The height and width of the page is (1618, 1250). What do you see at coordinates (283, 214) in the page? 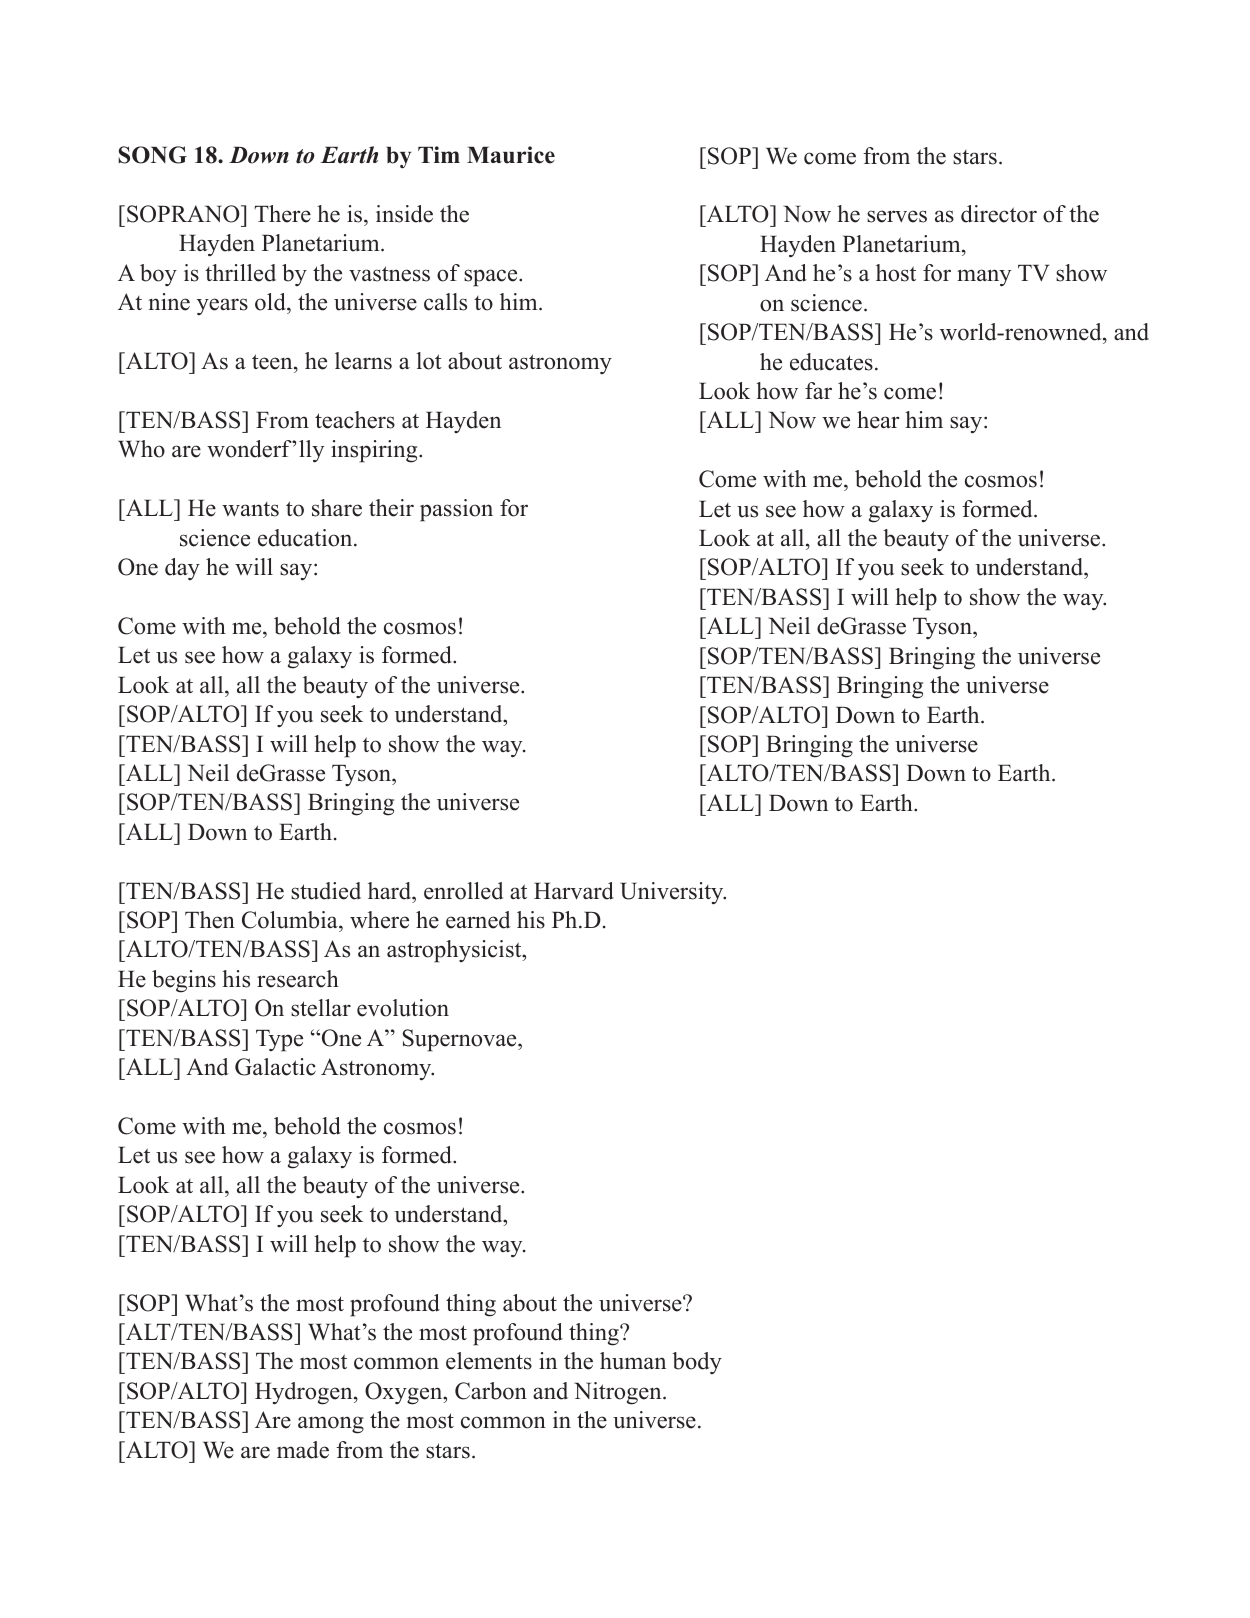
I see `There` at bounding box center [283, 214].
